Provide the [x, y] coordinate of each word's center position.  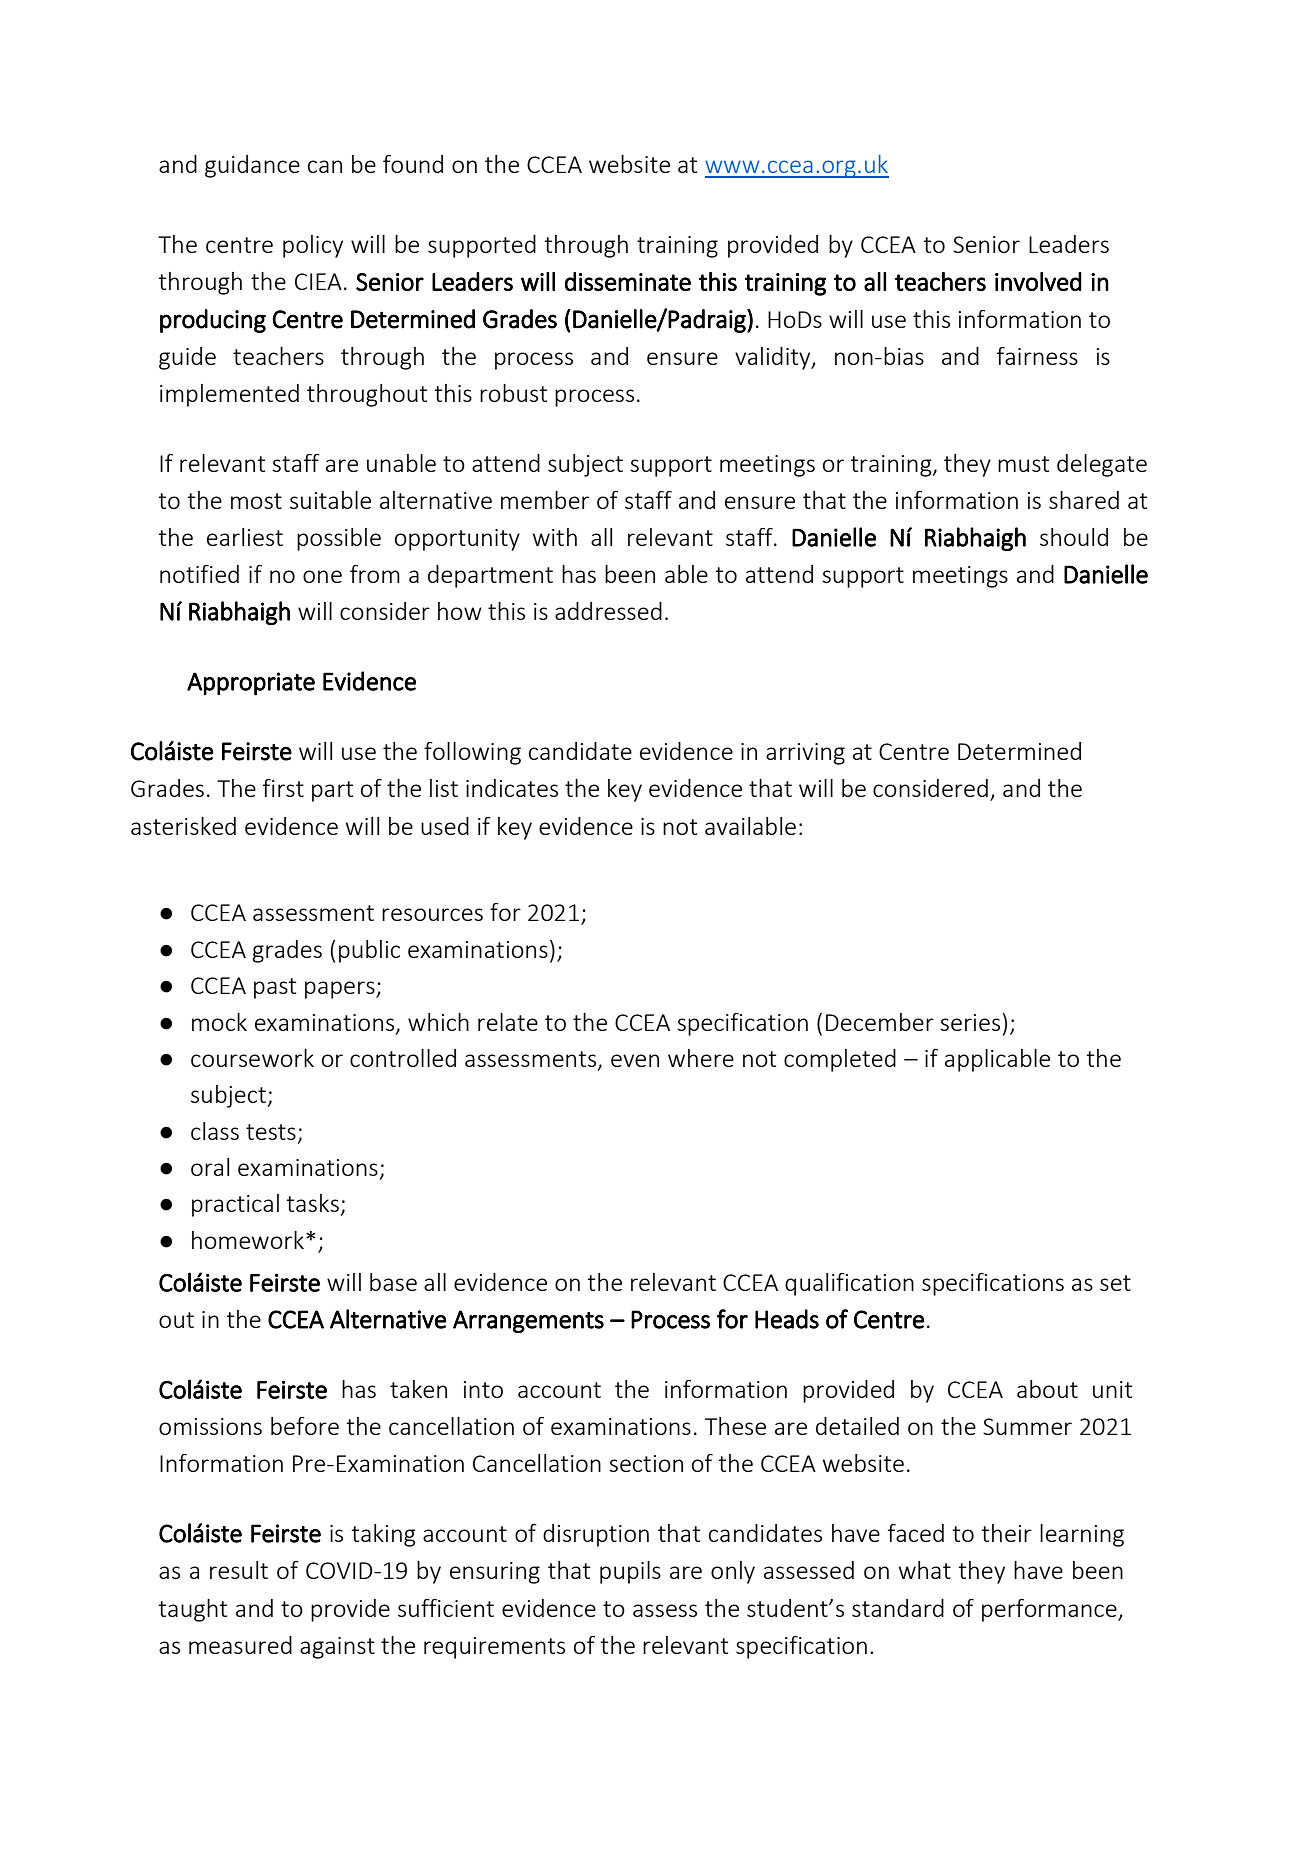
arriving [805, 754]
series [970, 1022]
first [283, 788]
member [545, 500]
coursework [252, 1058]
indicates [512, 788]
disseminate [628, 281]
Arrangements [528, 1321]
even [635, 1060]
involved [1038, 281]
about [1047, 1389]
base [393, 1282]
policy [313, 246]
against [337, 1648]
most [256, 501]
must [1023, 464]
